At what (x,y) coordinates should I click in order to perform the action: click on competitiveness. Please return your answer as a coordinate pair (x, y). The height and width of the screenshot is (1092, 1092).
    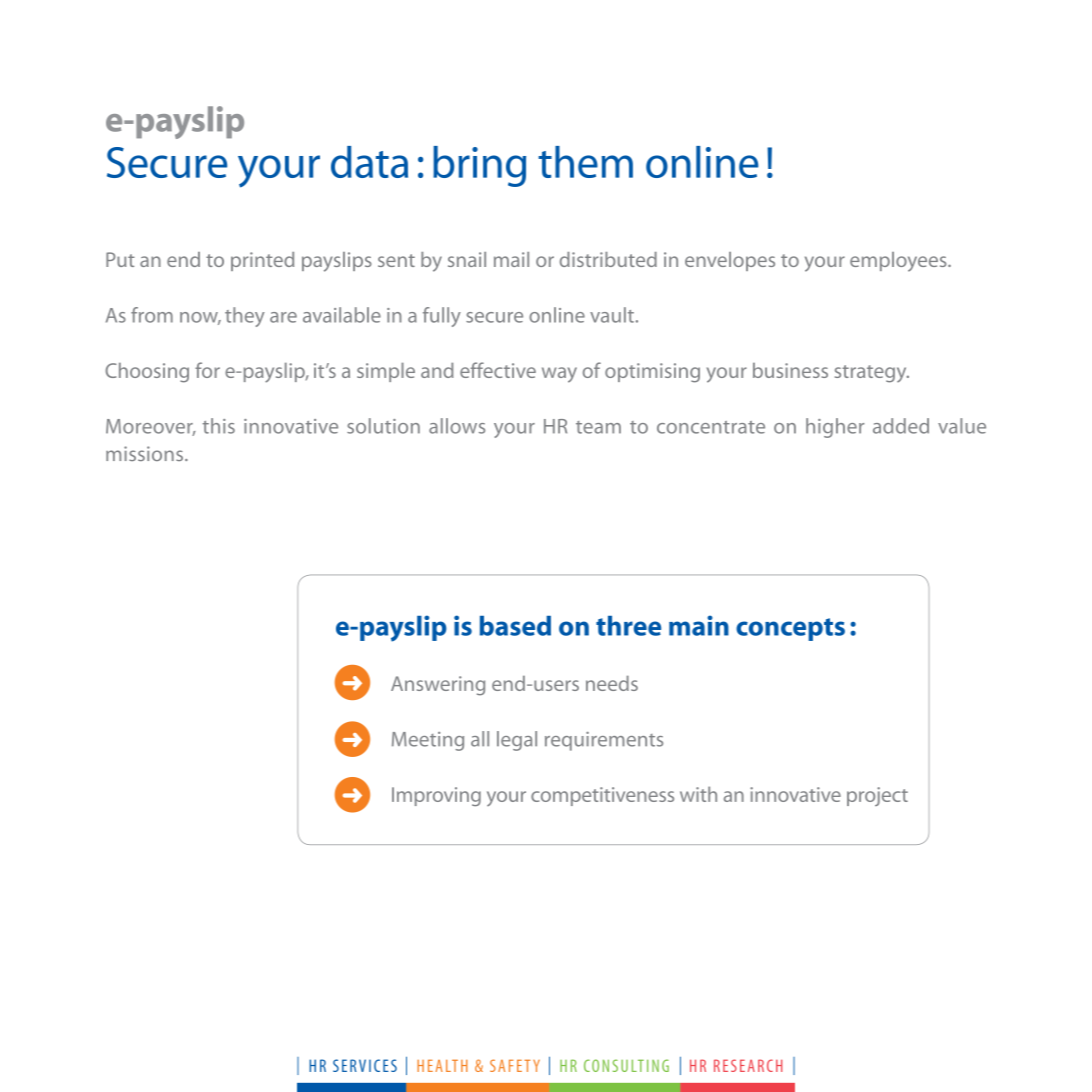
    Looking at the image, I should click on (602, 796).
